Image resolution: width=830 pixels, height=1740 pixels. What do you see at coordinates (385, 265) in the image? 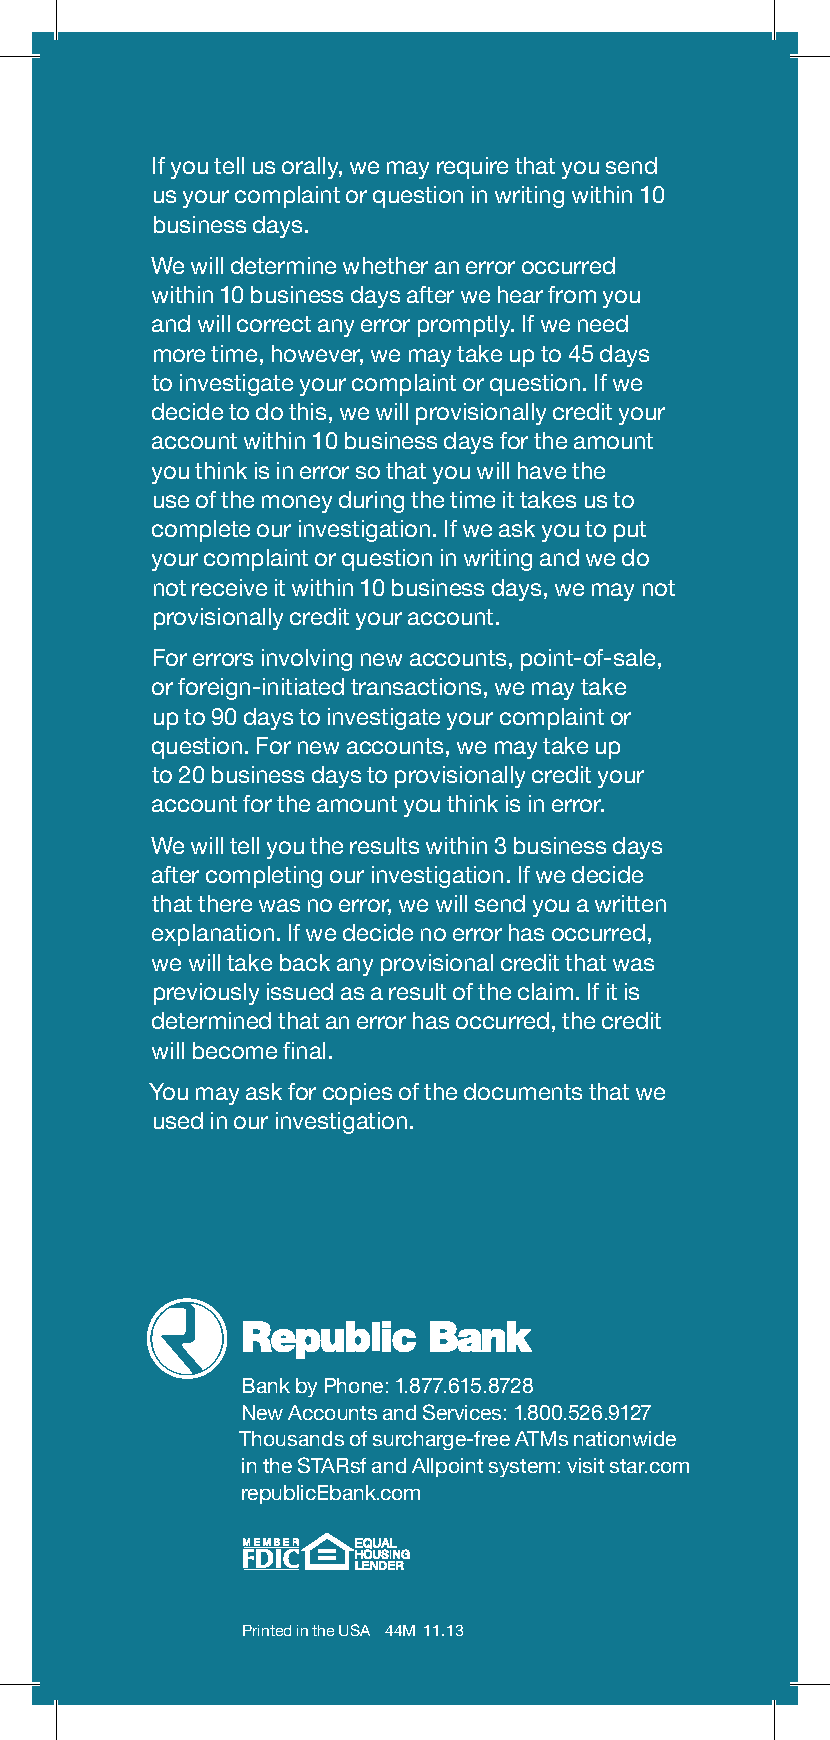
I see `whether` at bounding box center [385, 265].
